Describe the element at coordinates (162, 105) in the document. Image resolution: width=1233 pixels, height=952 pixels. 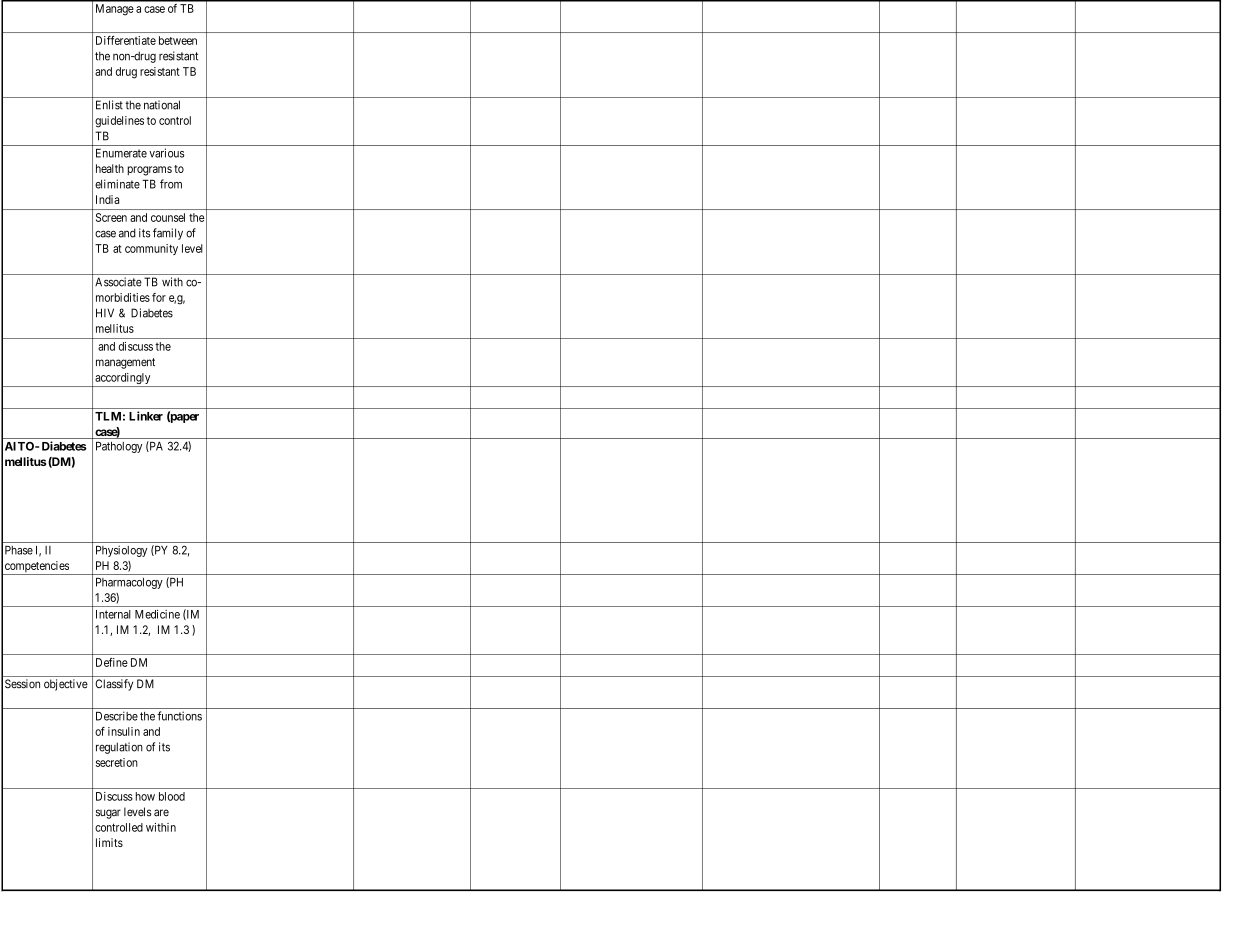
I see `national` at that location.
